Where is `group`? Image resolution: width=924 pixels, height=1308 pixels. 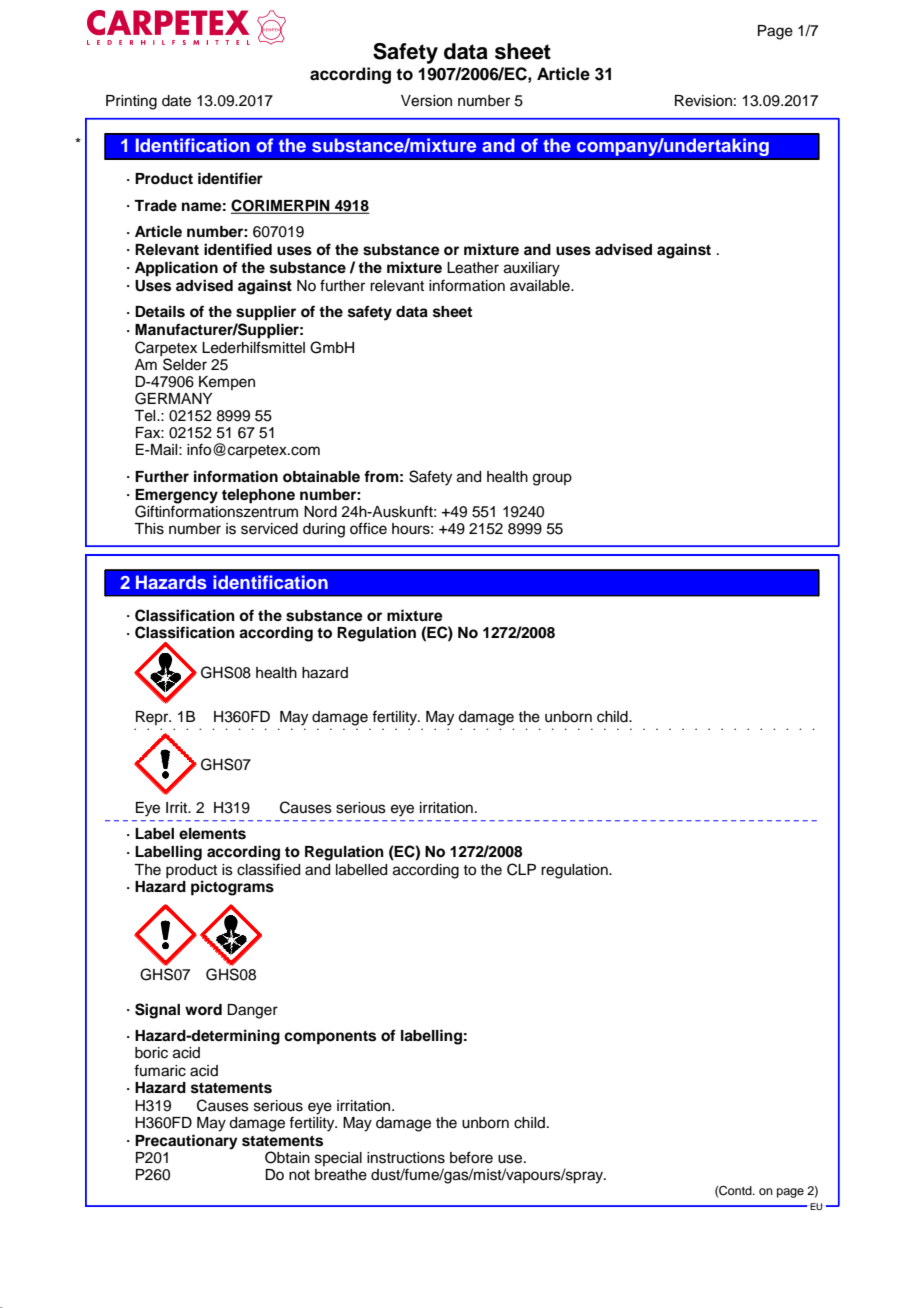
group is located at coordinates (552, 479).
